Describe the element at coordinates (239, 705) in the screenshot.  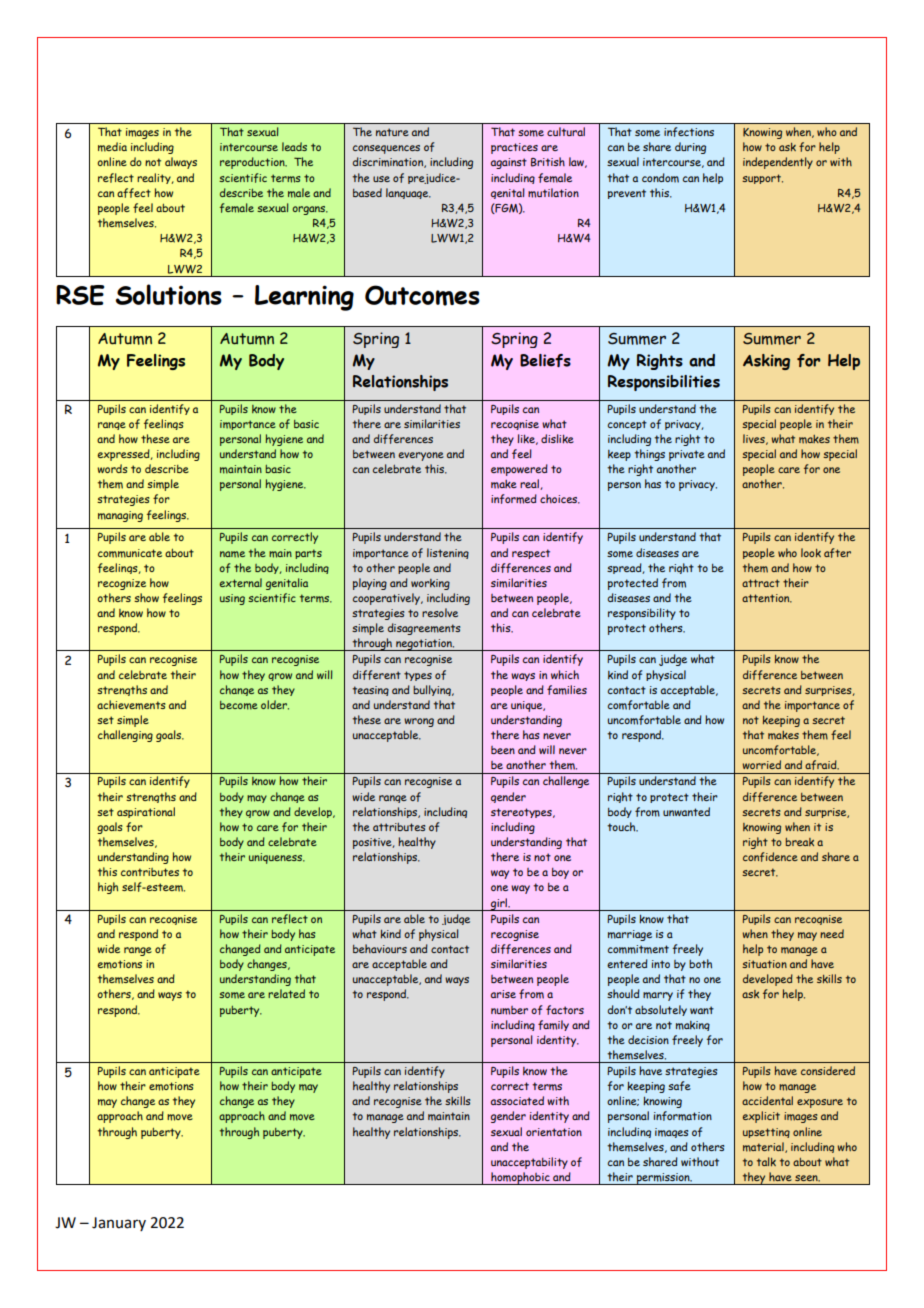
I see `become` at that location.
